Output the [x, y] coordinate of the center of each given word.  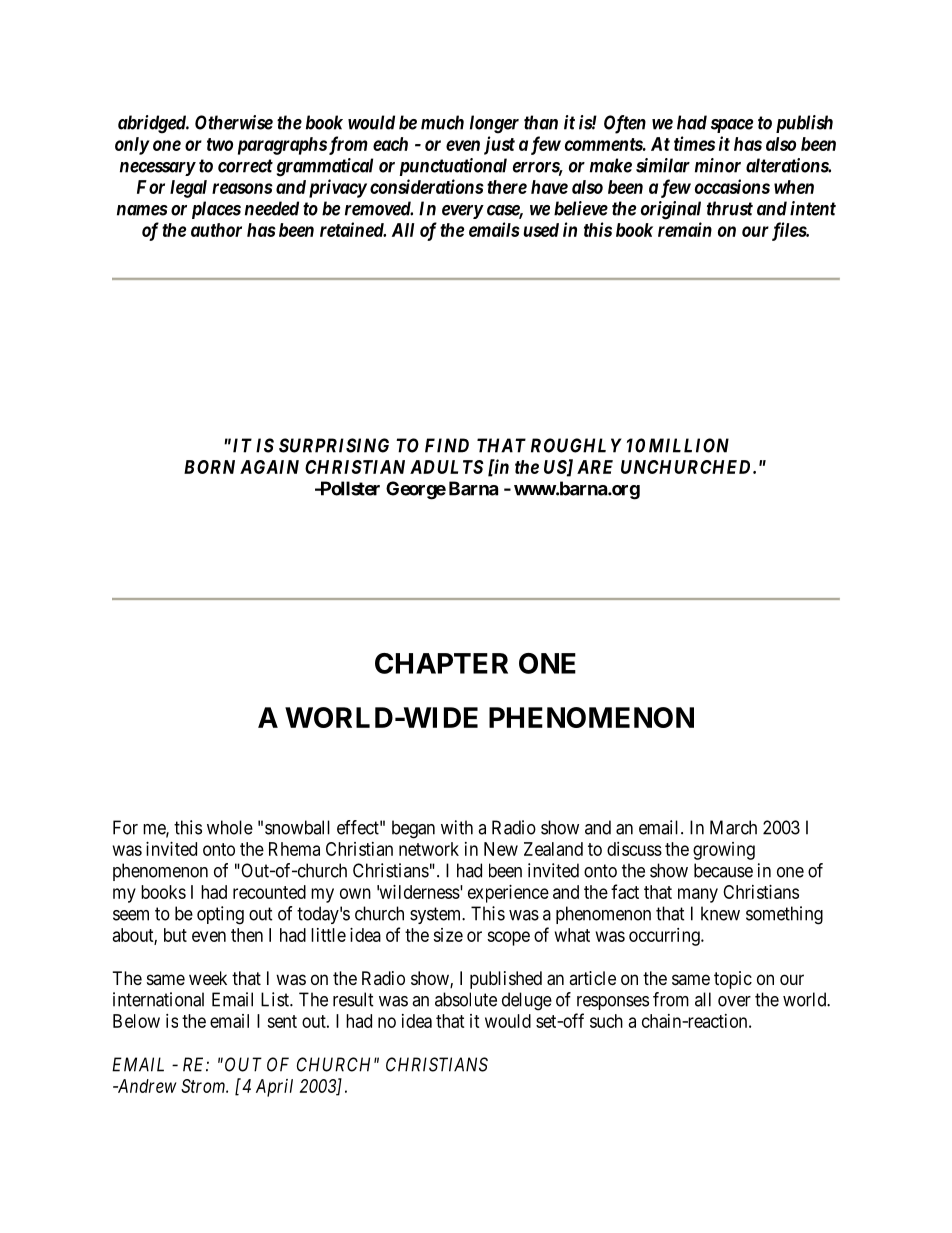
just [499, 145]
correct [245, 166]
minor [718, 165]
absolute [466, 999]
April [274, 1088]
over [734, 1001]
